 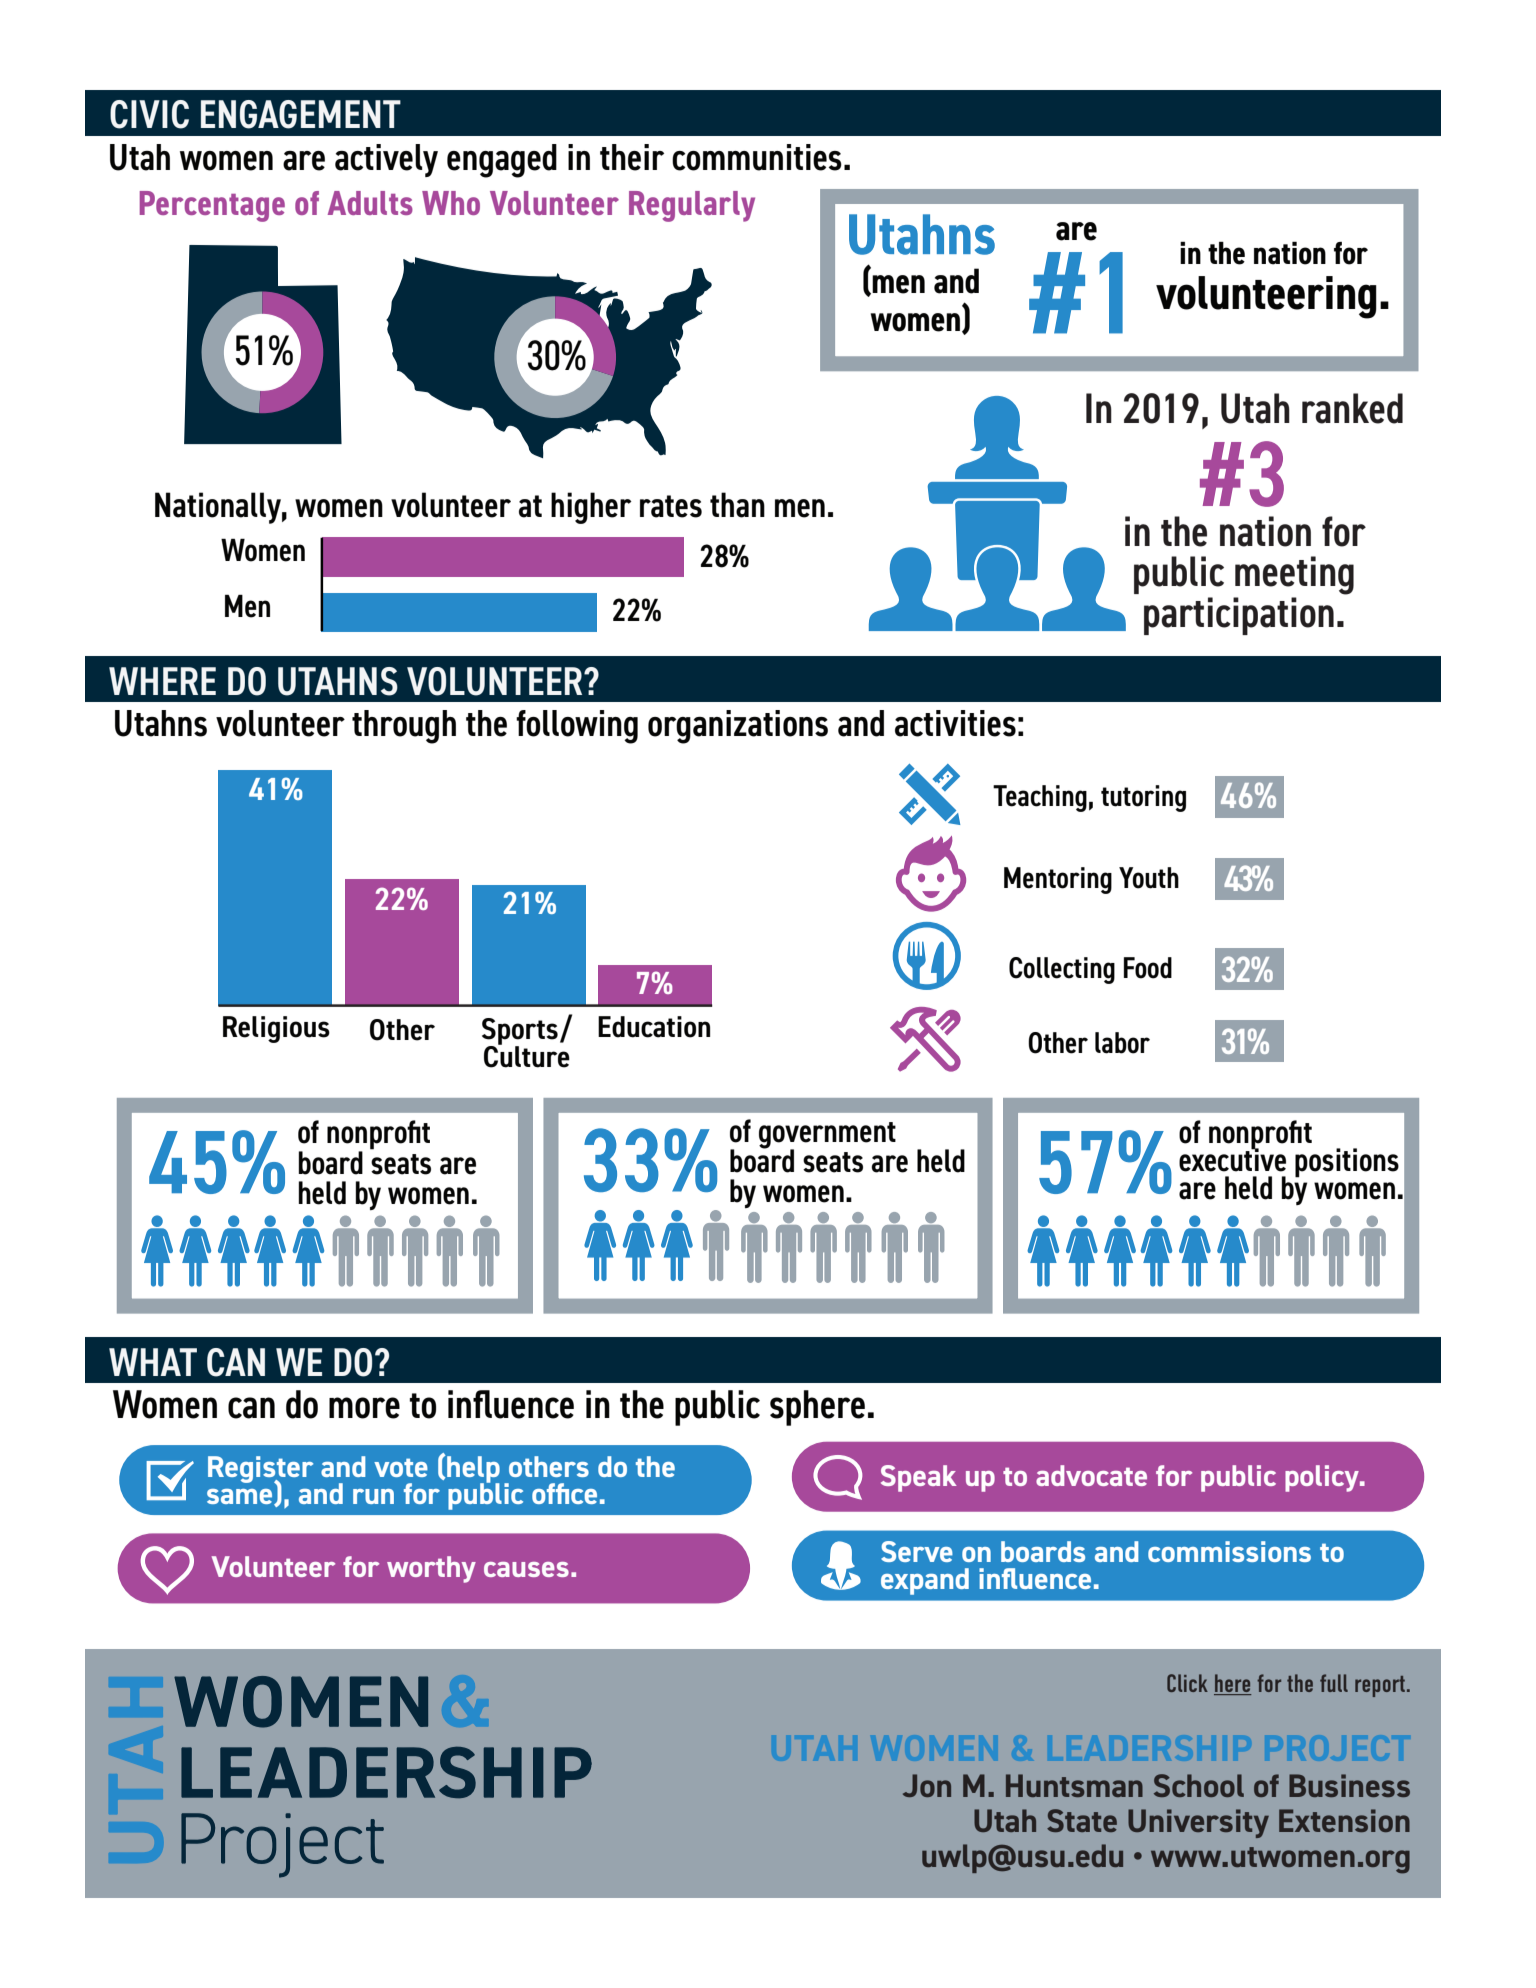 What do you see at coordinates (1148, 968) in the document?
I see `Food` at bounding box center [1148, 968].
